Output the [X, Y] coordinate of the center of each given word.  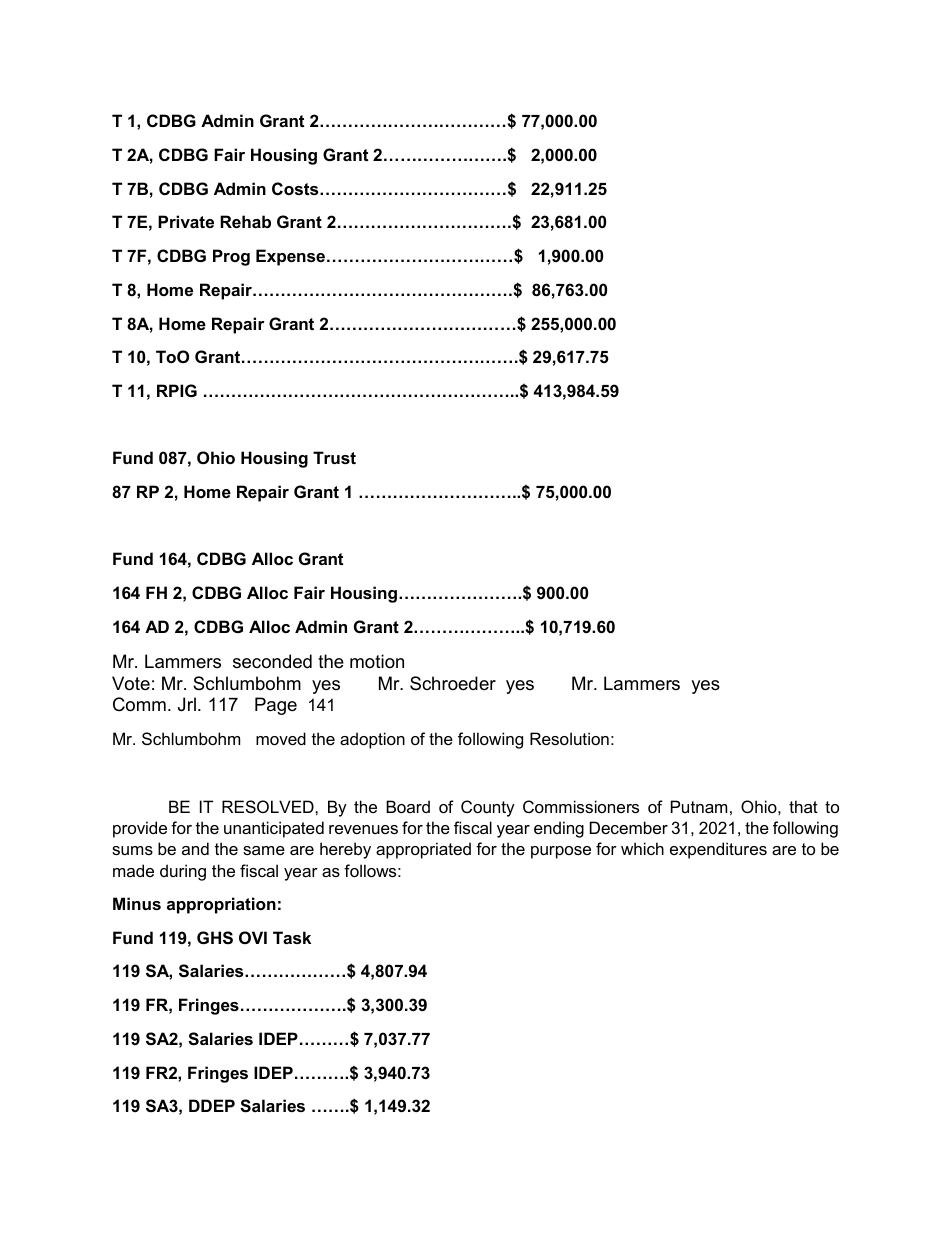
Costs [296, 188]
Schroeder [453, 683]
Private [186, 221]
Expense [290, 257]
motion [377, 661]
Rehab [245, 221]
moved [281, 738]
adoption [372, 740]
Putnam [699, 806]
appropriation [221, 905]
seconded [272, 661]
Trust [334, 457]
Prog [231, 257]
